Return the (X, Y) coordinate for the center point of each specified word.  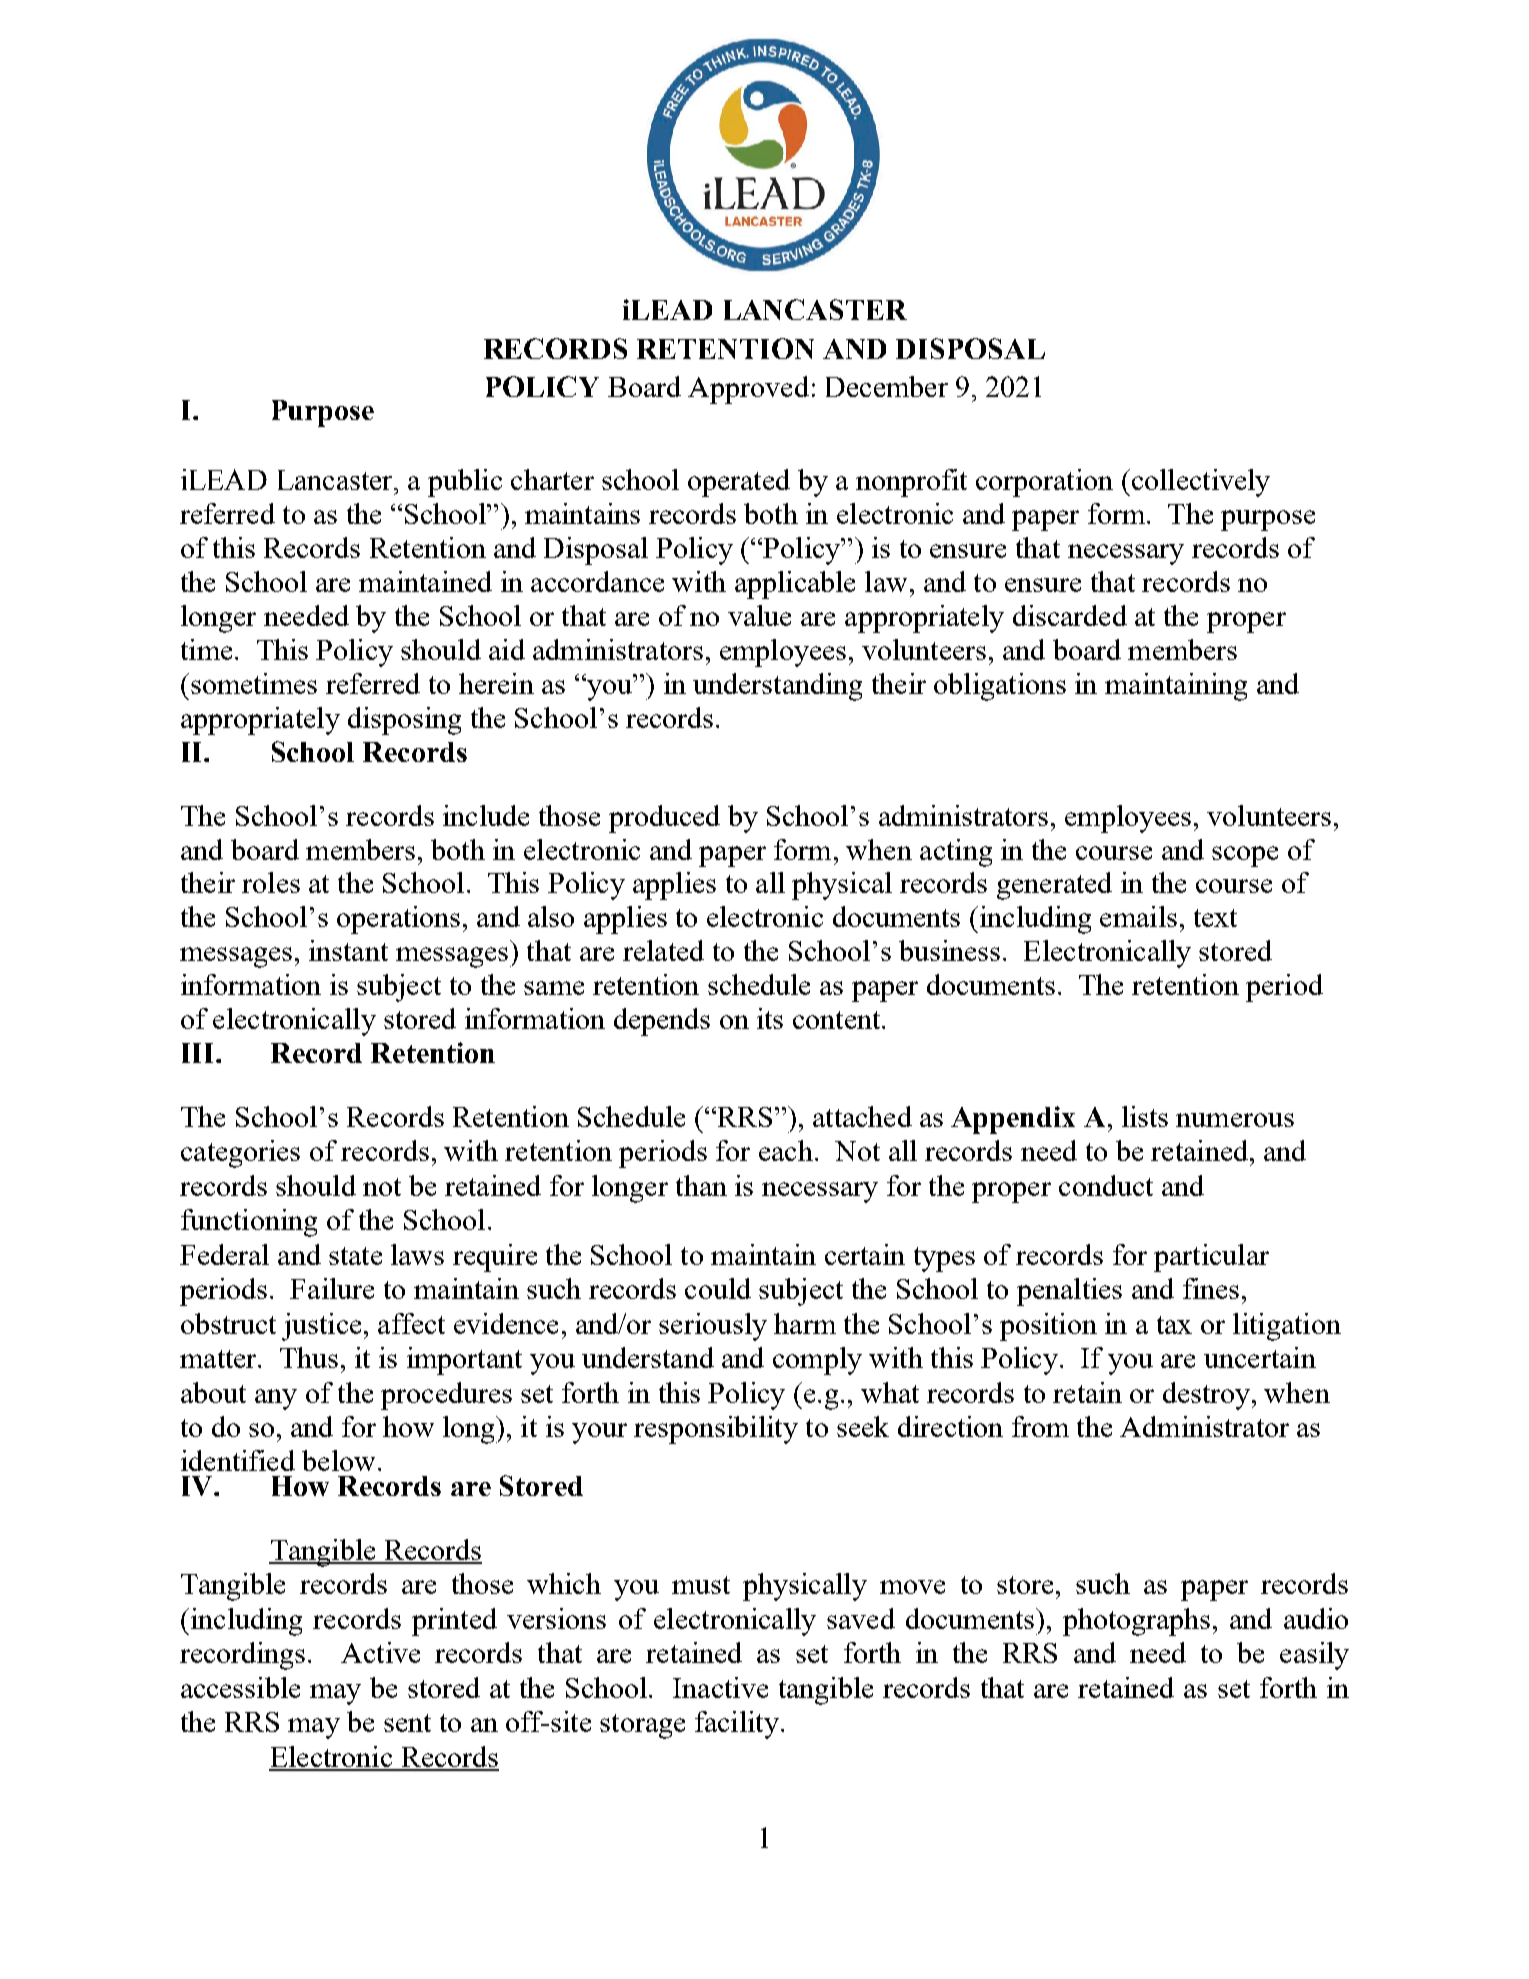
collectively (1199, 483)
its (770, 1018)
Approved (748, 390)
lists (1145, 1116)
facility (737, 1725)
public (465, 483)
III (199, 1053)
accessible (240, 1687)
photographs (1136, 1622)
